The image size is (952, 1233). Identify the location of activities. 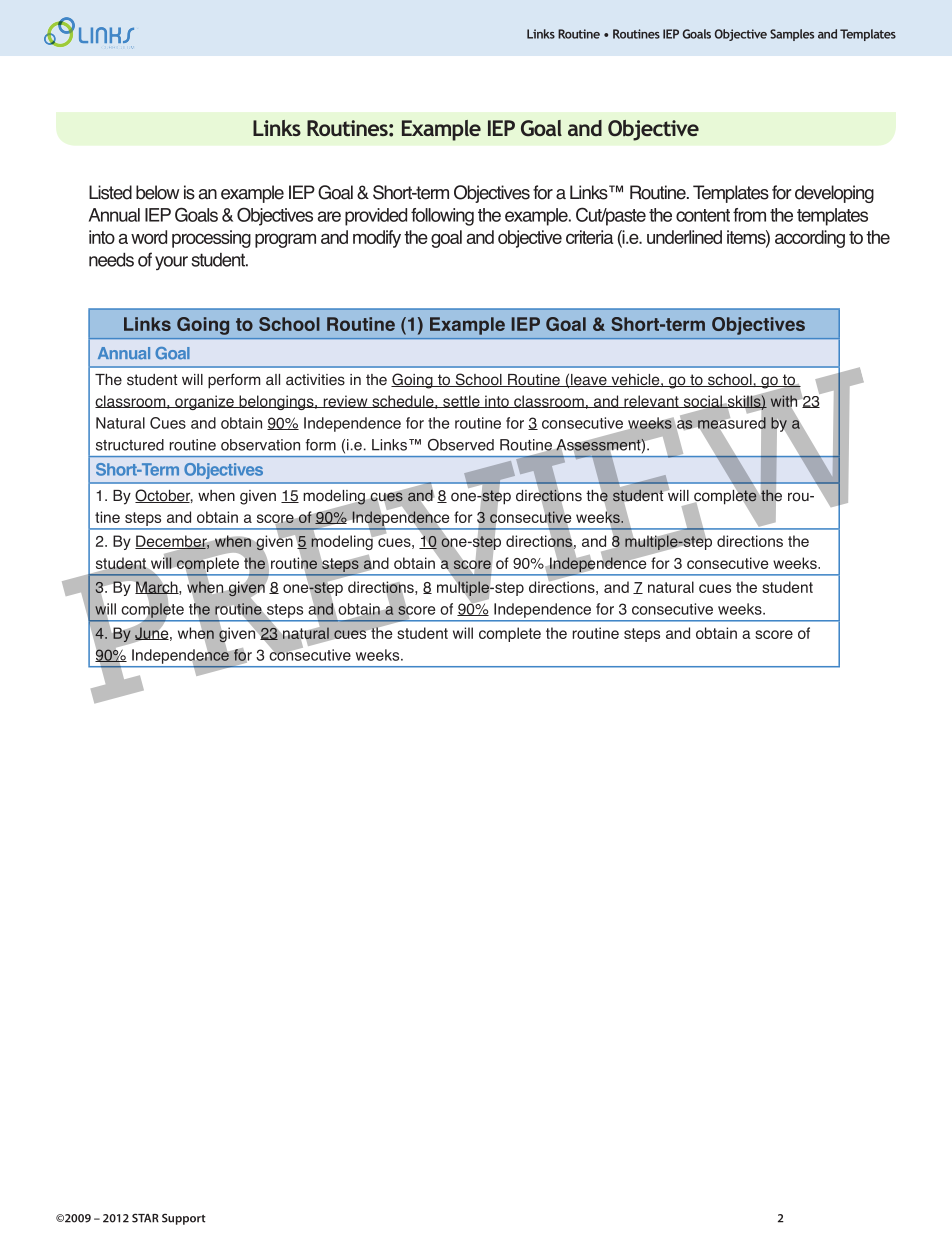
(315, 380).
